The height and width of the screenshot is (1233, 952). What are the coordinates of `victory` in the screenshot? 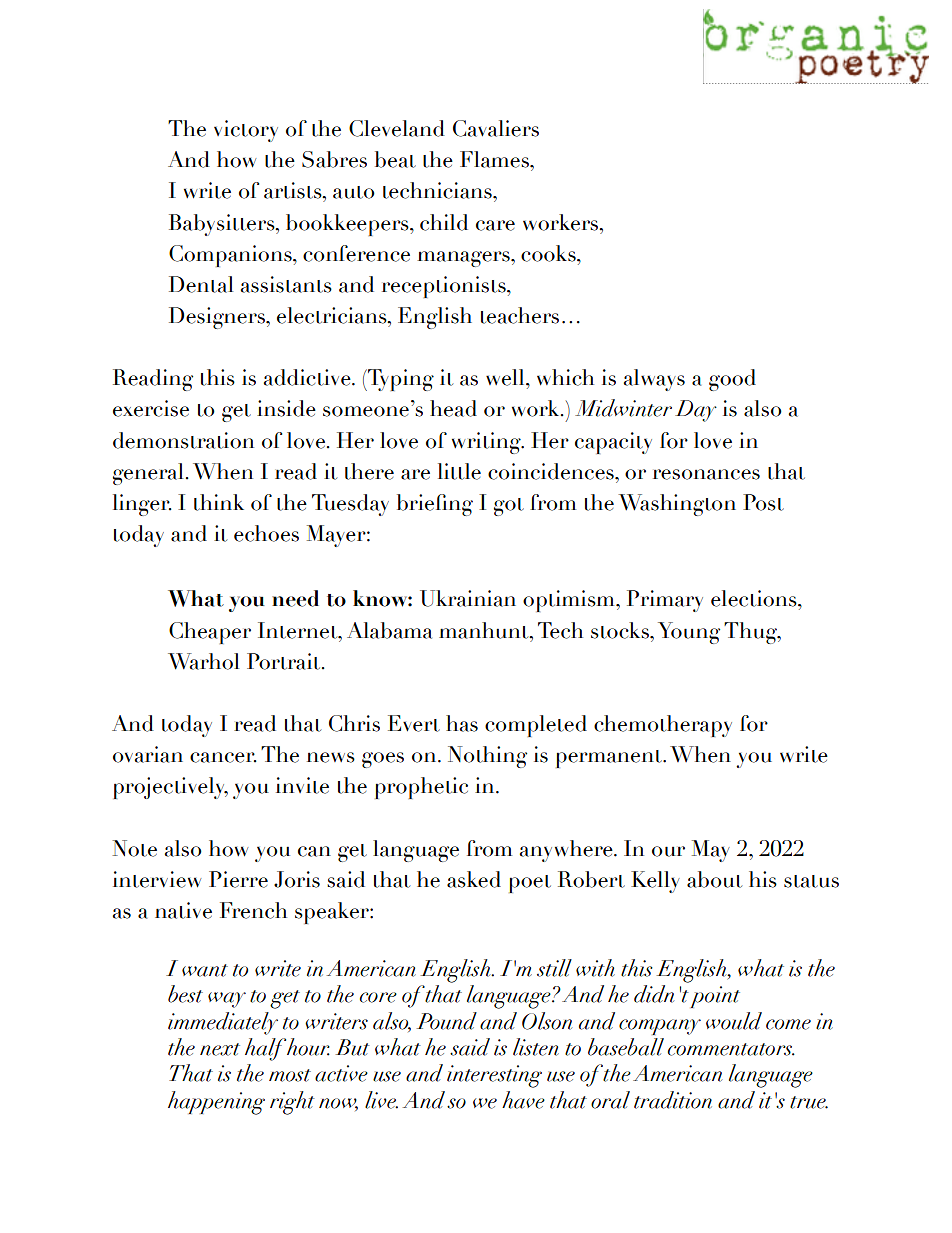 It's located at (246, 131).
